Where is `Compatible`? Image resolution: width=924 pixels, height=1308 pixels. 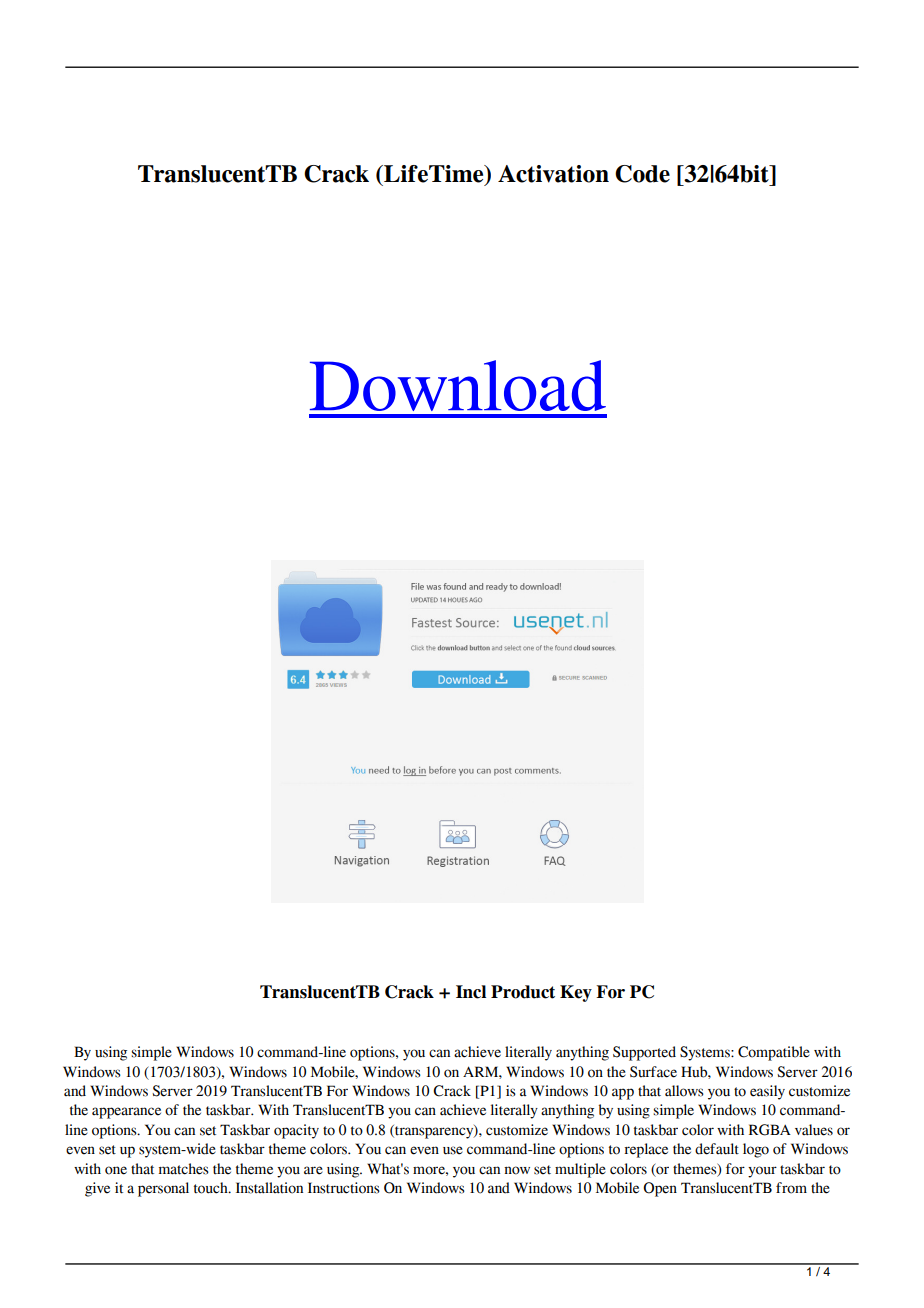 Compatible is located at coordinates (774, 1053).
